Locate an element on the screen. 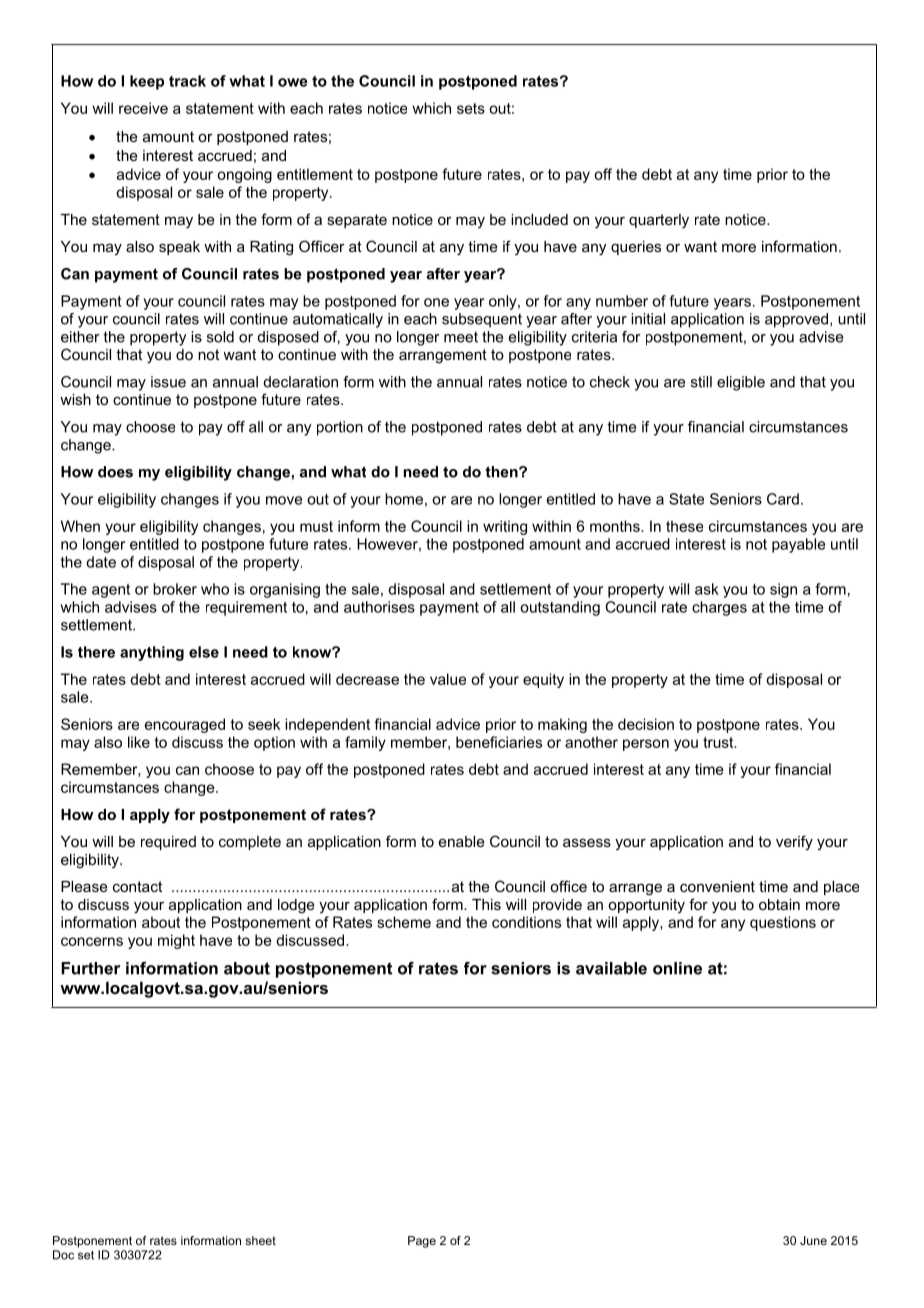 The height and width of the screenshot is (1308, 924). Page is located at coordinates (422, 1242).
